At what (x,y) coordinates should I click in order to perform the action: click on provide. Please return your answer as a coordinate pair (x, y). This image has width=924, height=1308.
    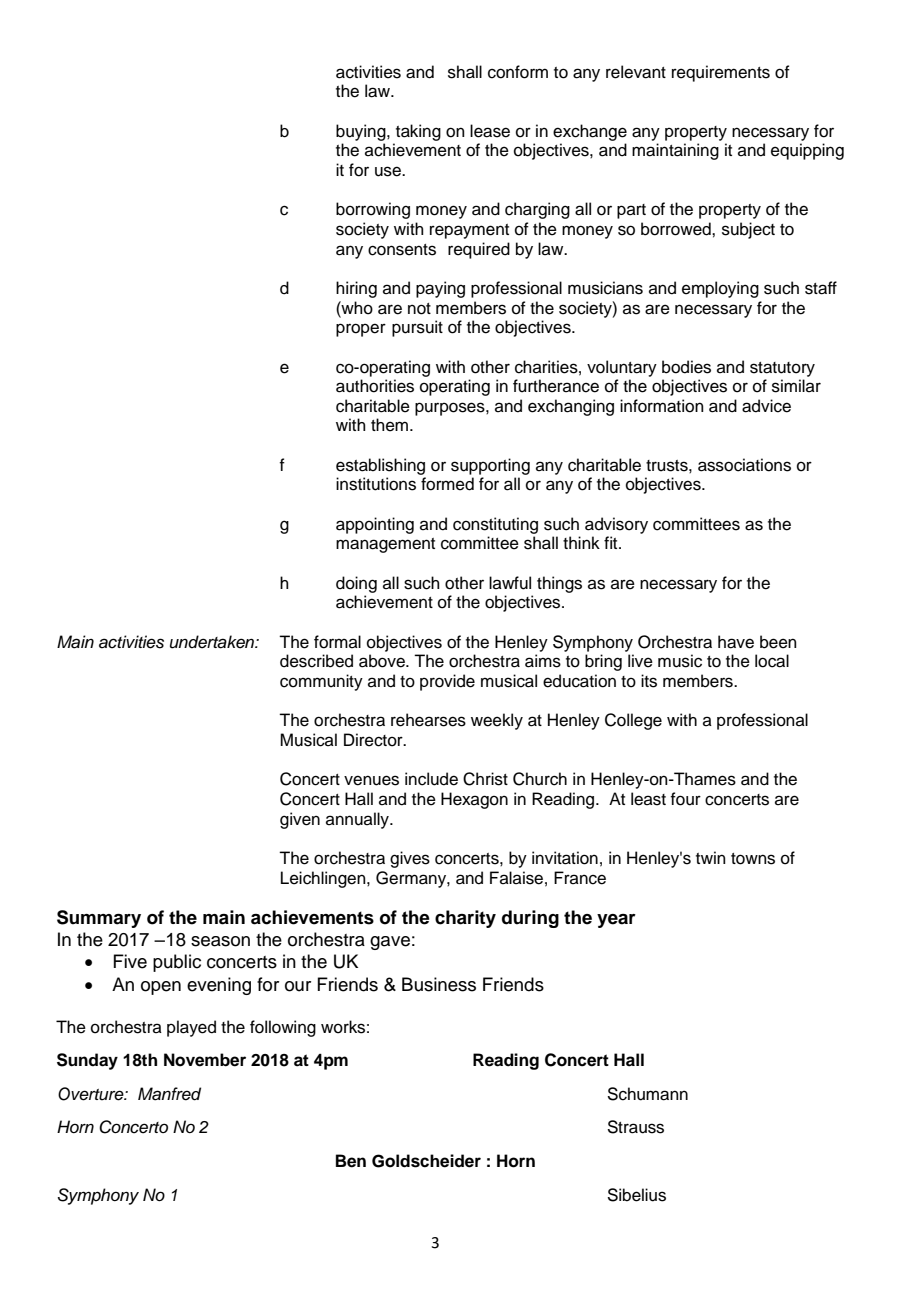
    Looking at the image, I should click on (447, 682).
